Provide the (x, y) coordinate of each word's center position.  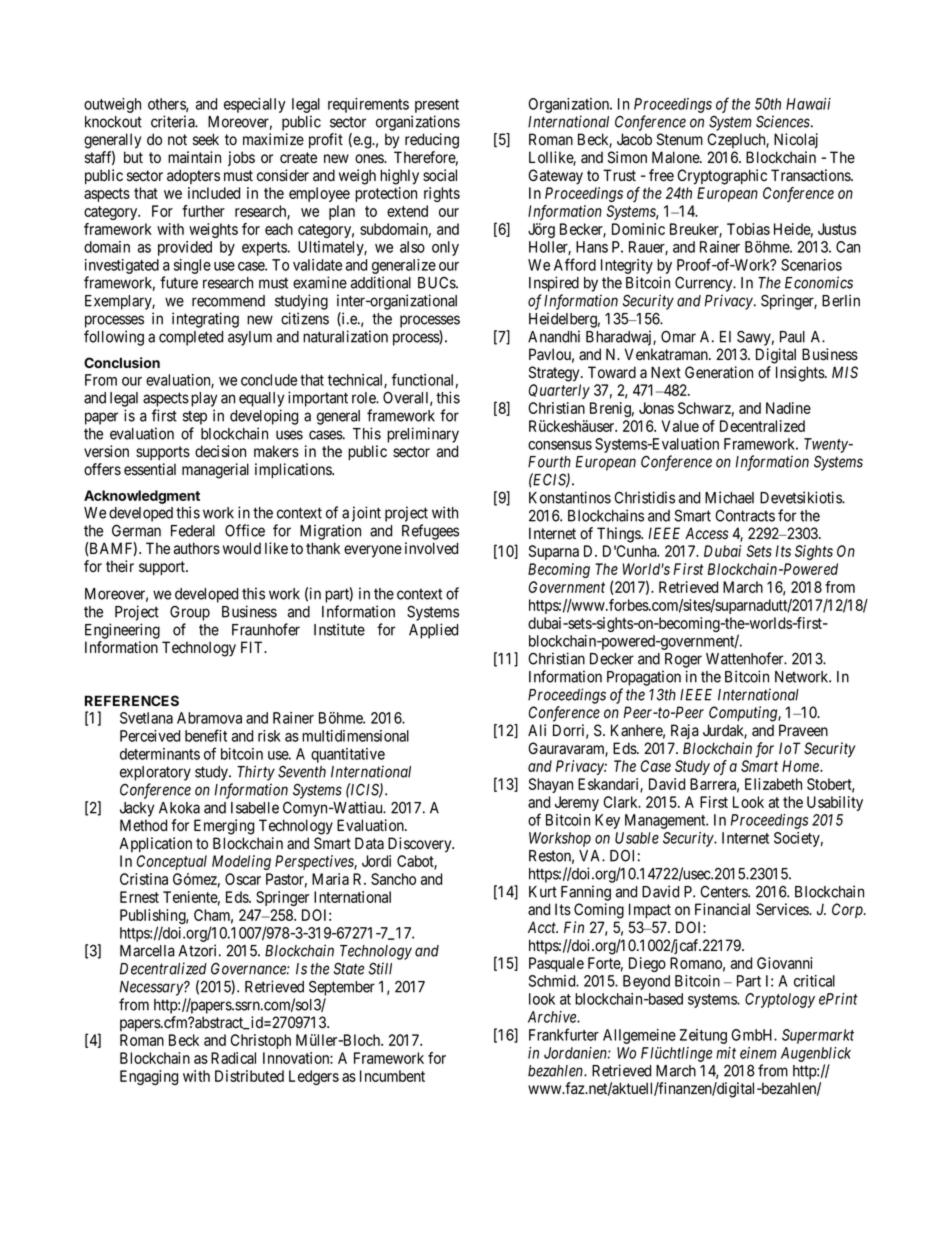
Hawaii (808, 104)
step (195, 417)
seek (206, 139)
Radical (233, 1058)
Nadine (788, 408)
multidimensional (355, 736)
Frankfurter (564, 1034)
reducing (432, 141)
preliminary (423, 435)
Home (801, 766)
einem (758, 1053)
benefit (206, 735)
